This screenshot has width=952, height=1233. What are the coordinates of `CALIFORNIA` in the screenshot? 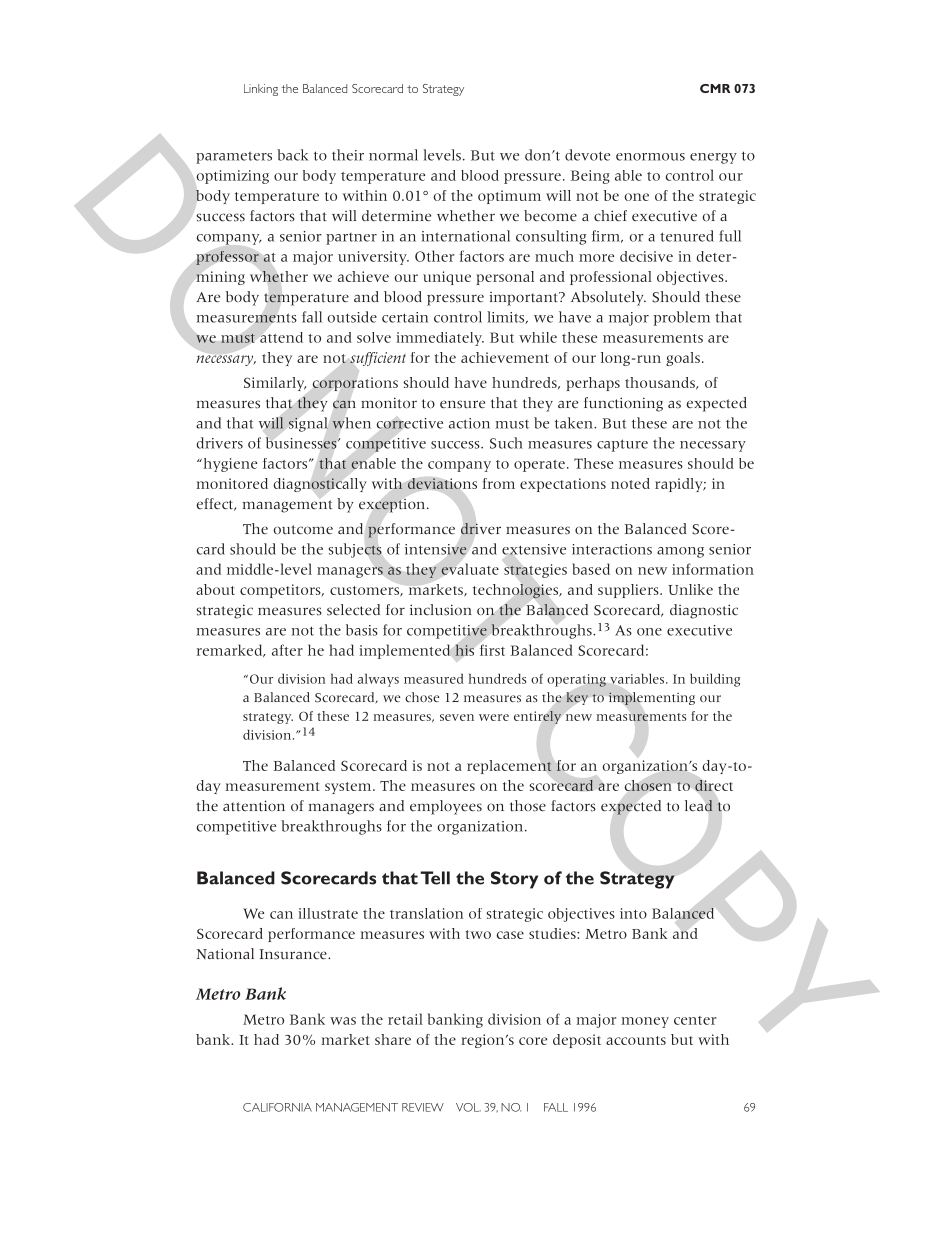 It's located at (277, 1107).
